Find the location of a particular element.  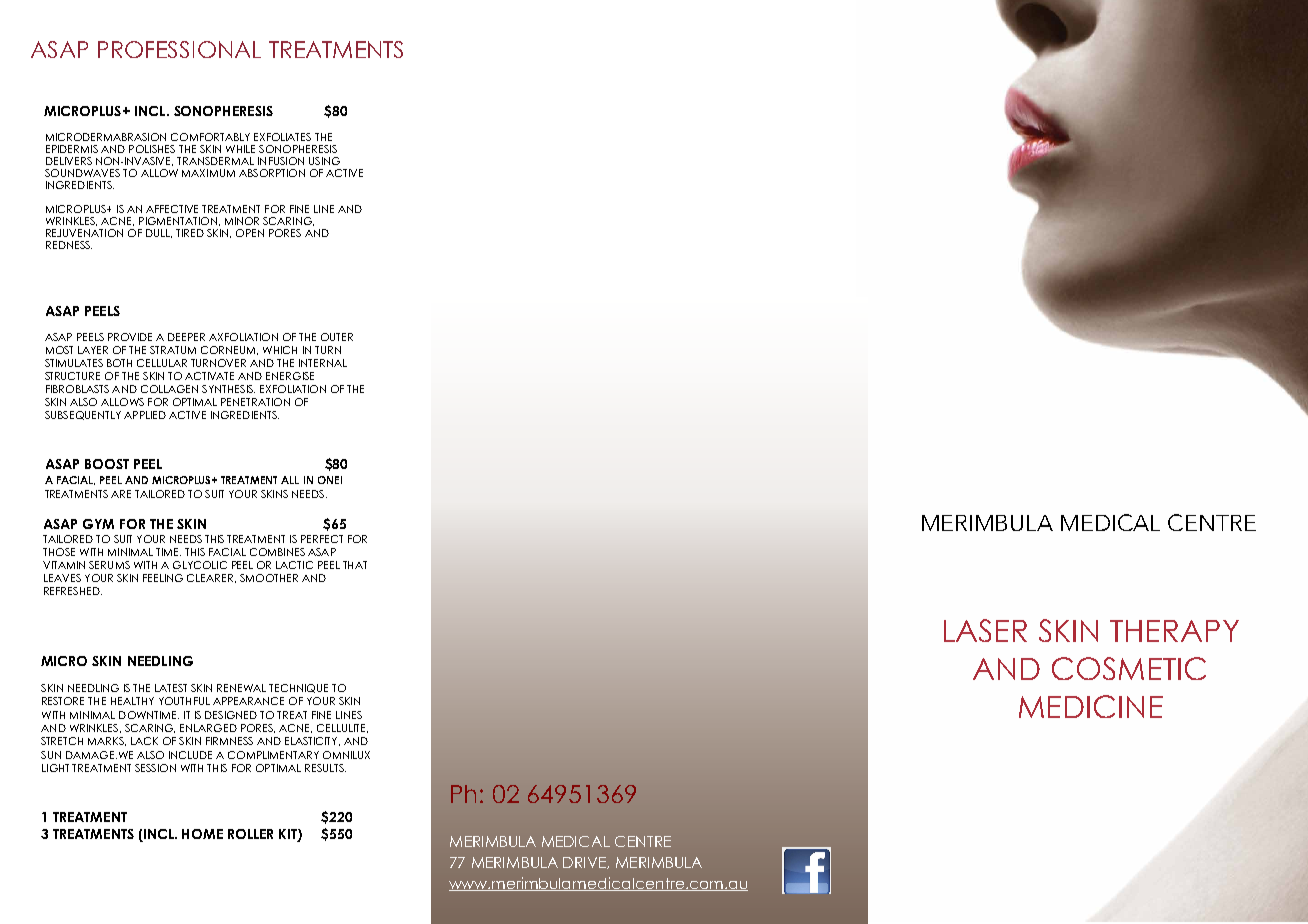

DEEPER is located at coordinates (186, 337).
